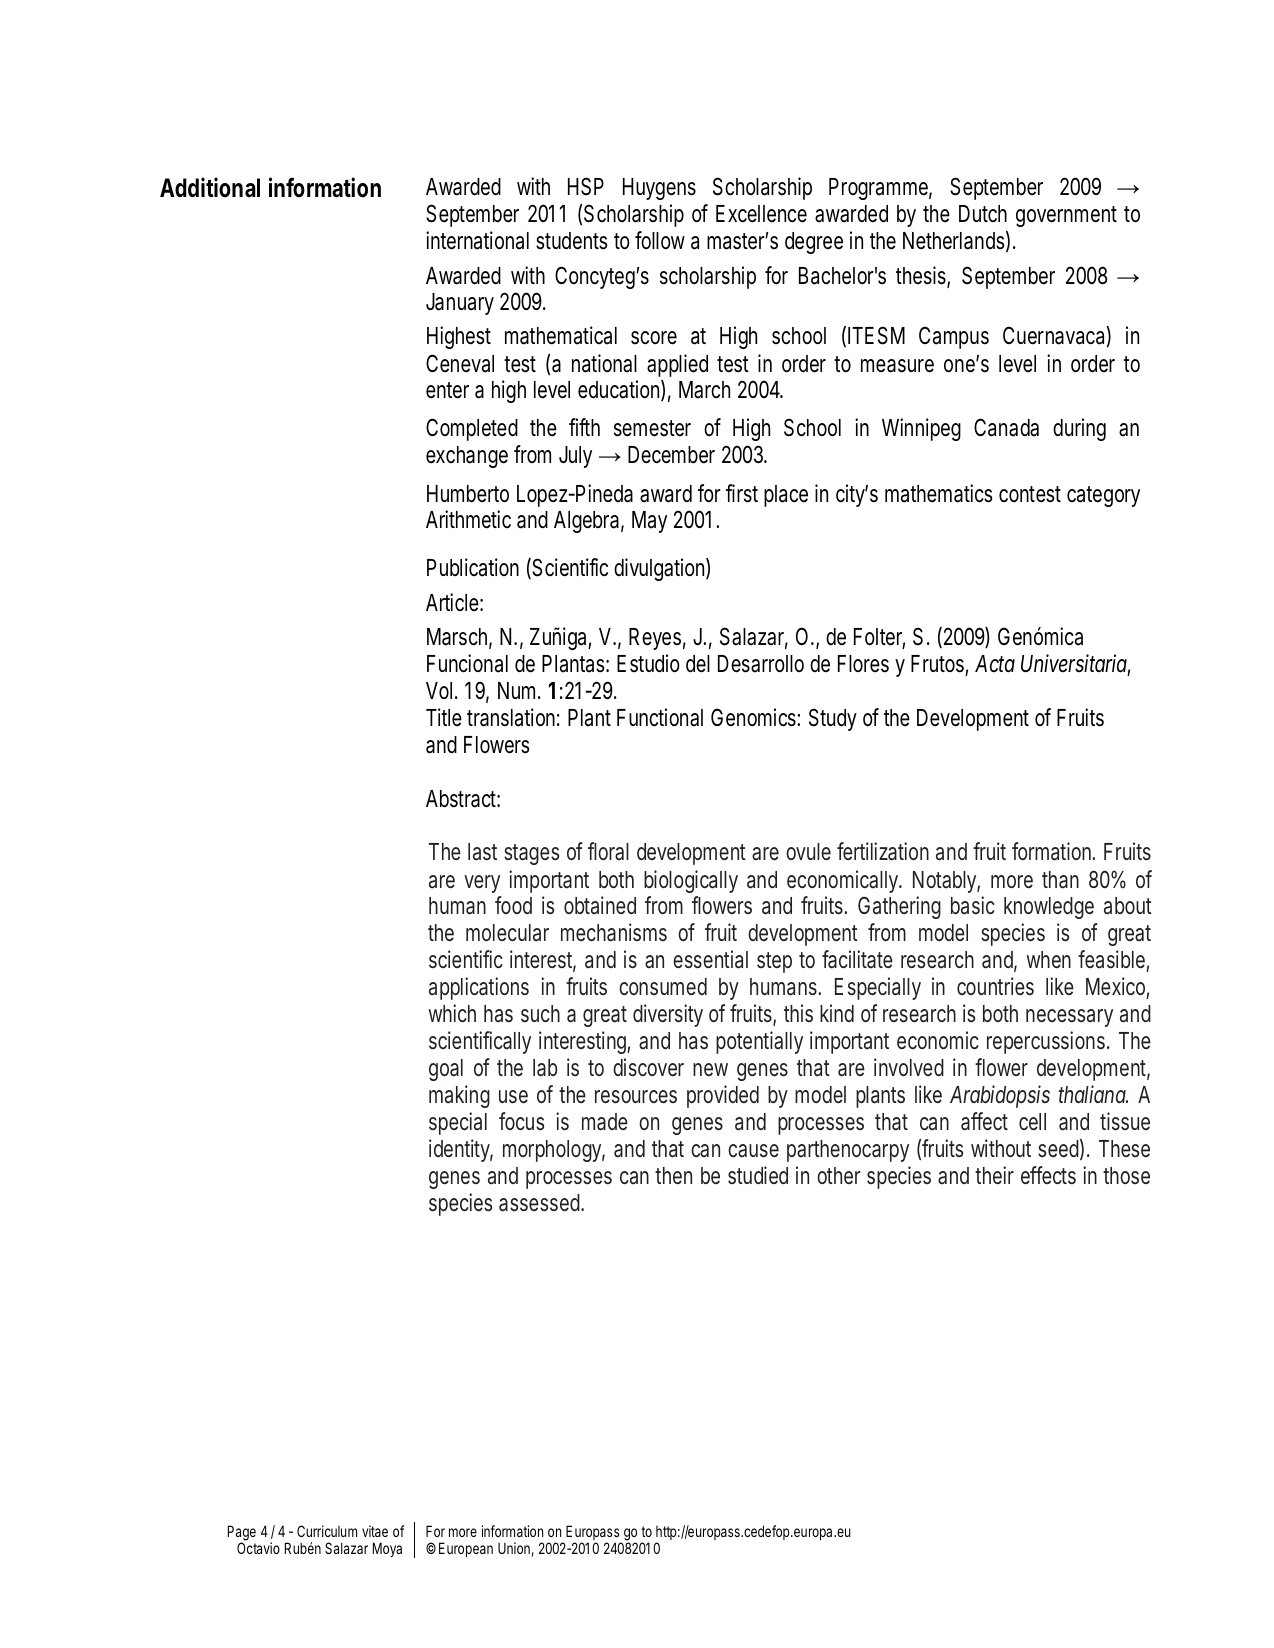  I want to click on Additional, so click(210, 187).
